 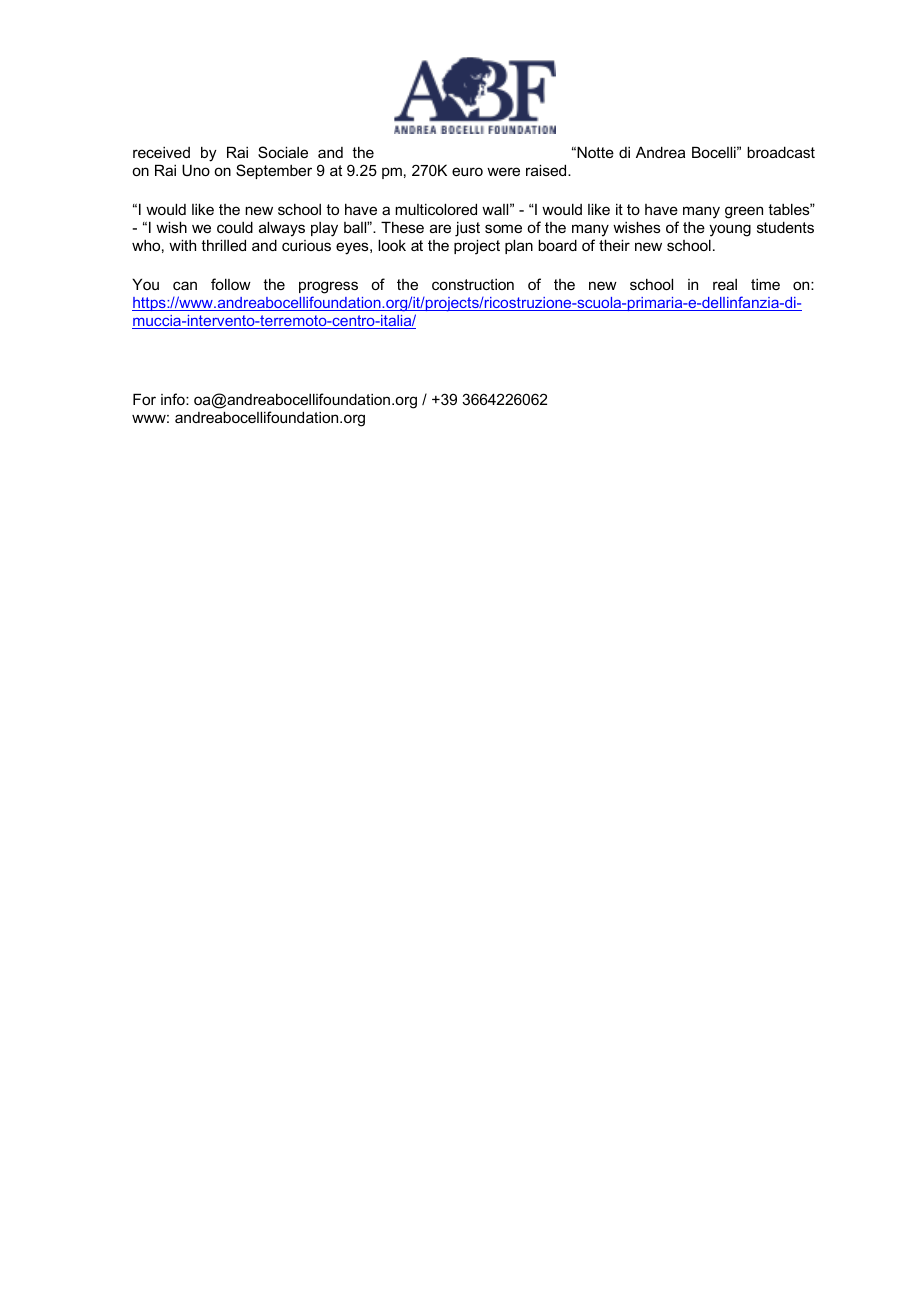 I want to click on can, so click(x=185, y=285).
